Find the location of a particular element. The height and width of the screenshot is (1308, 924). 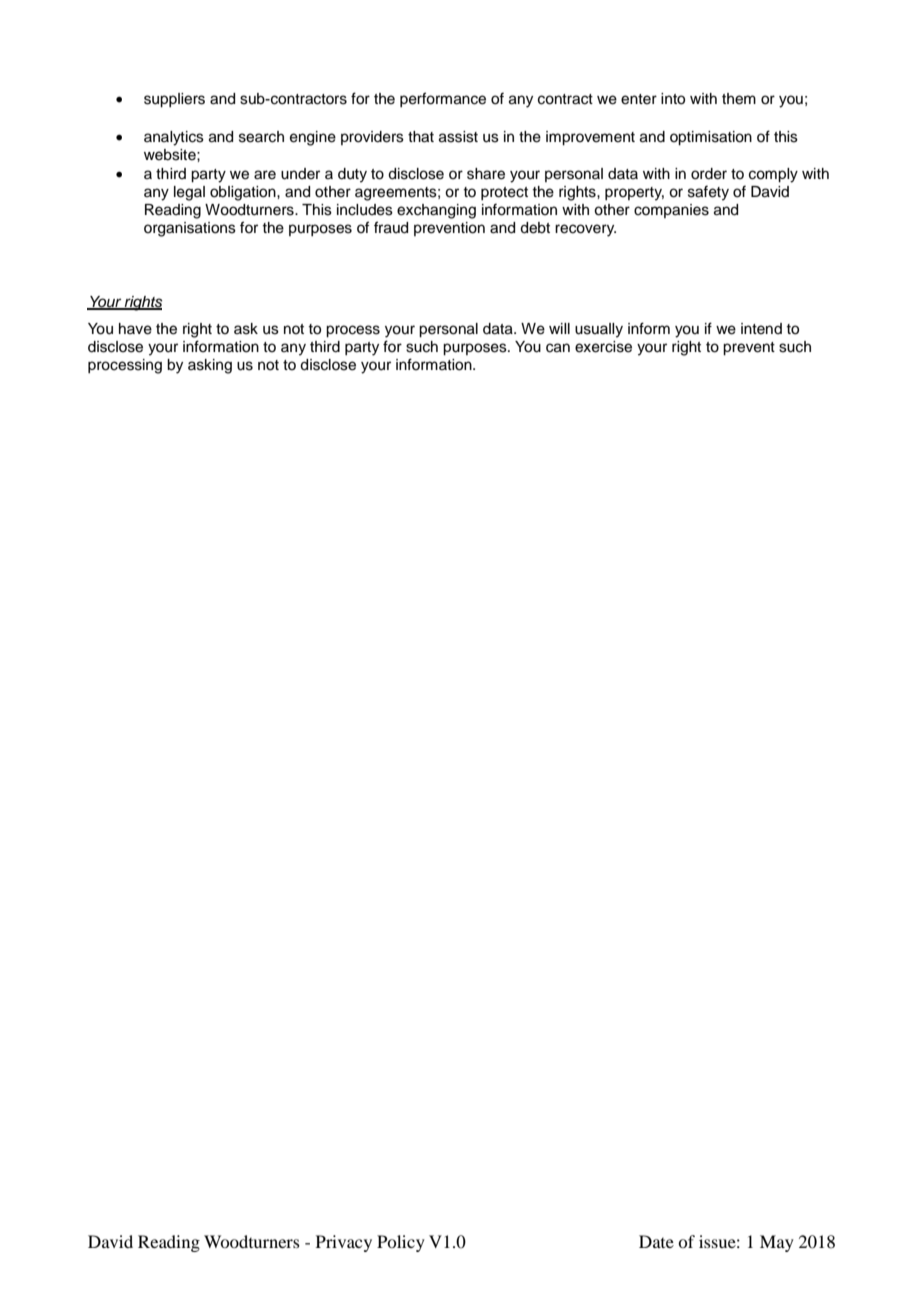

Date is located at coordinates (656, 1241).
